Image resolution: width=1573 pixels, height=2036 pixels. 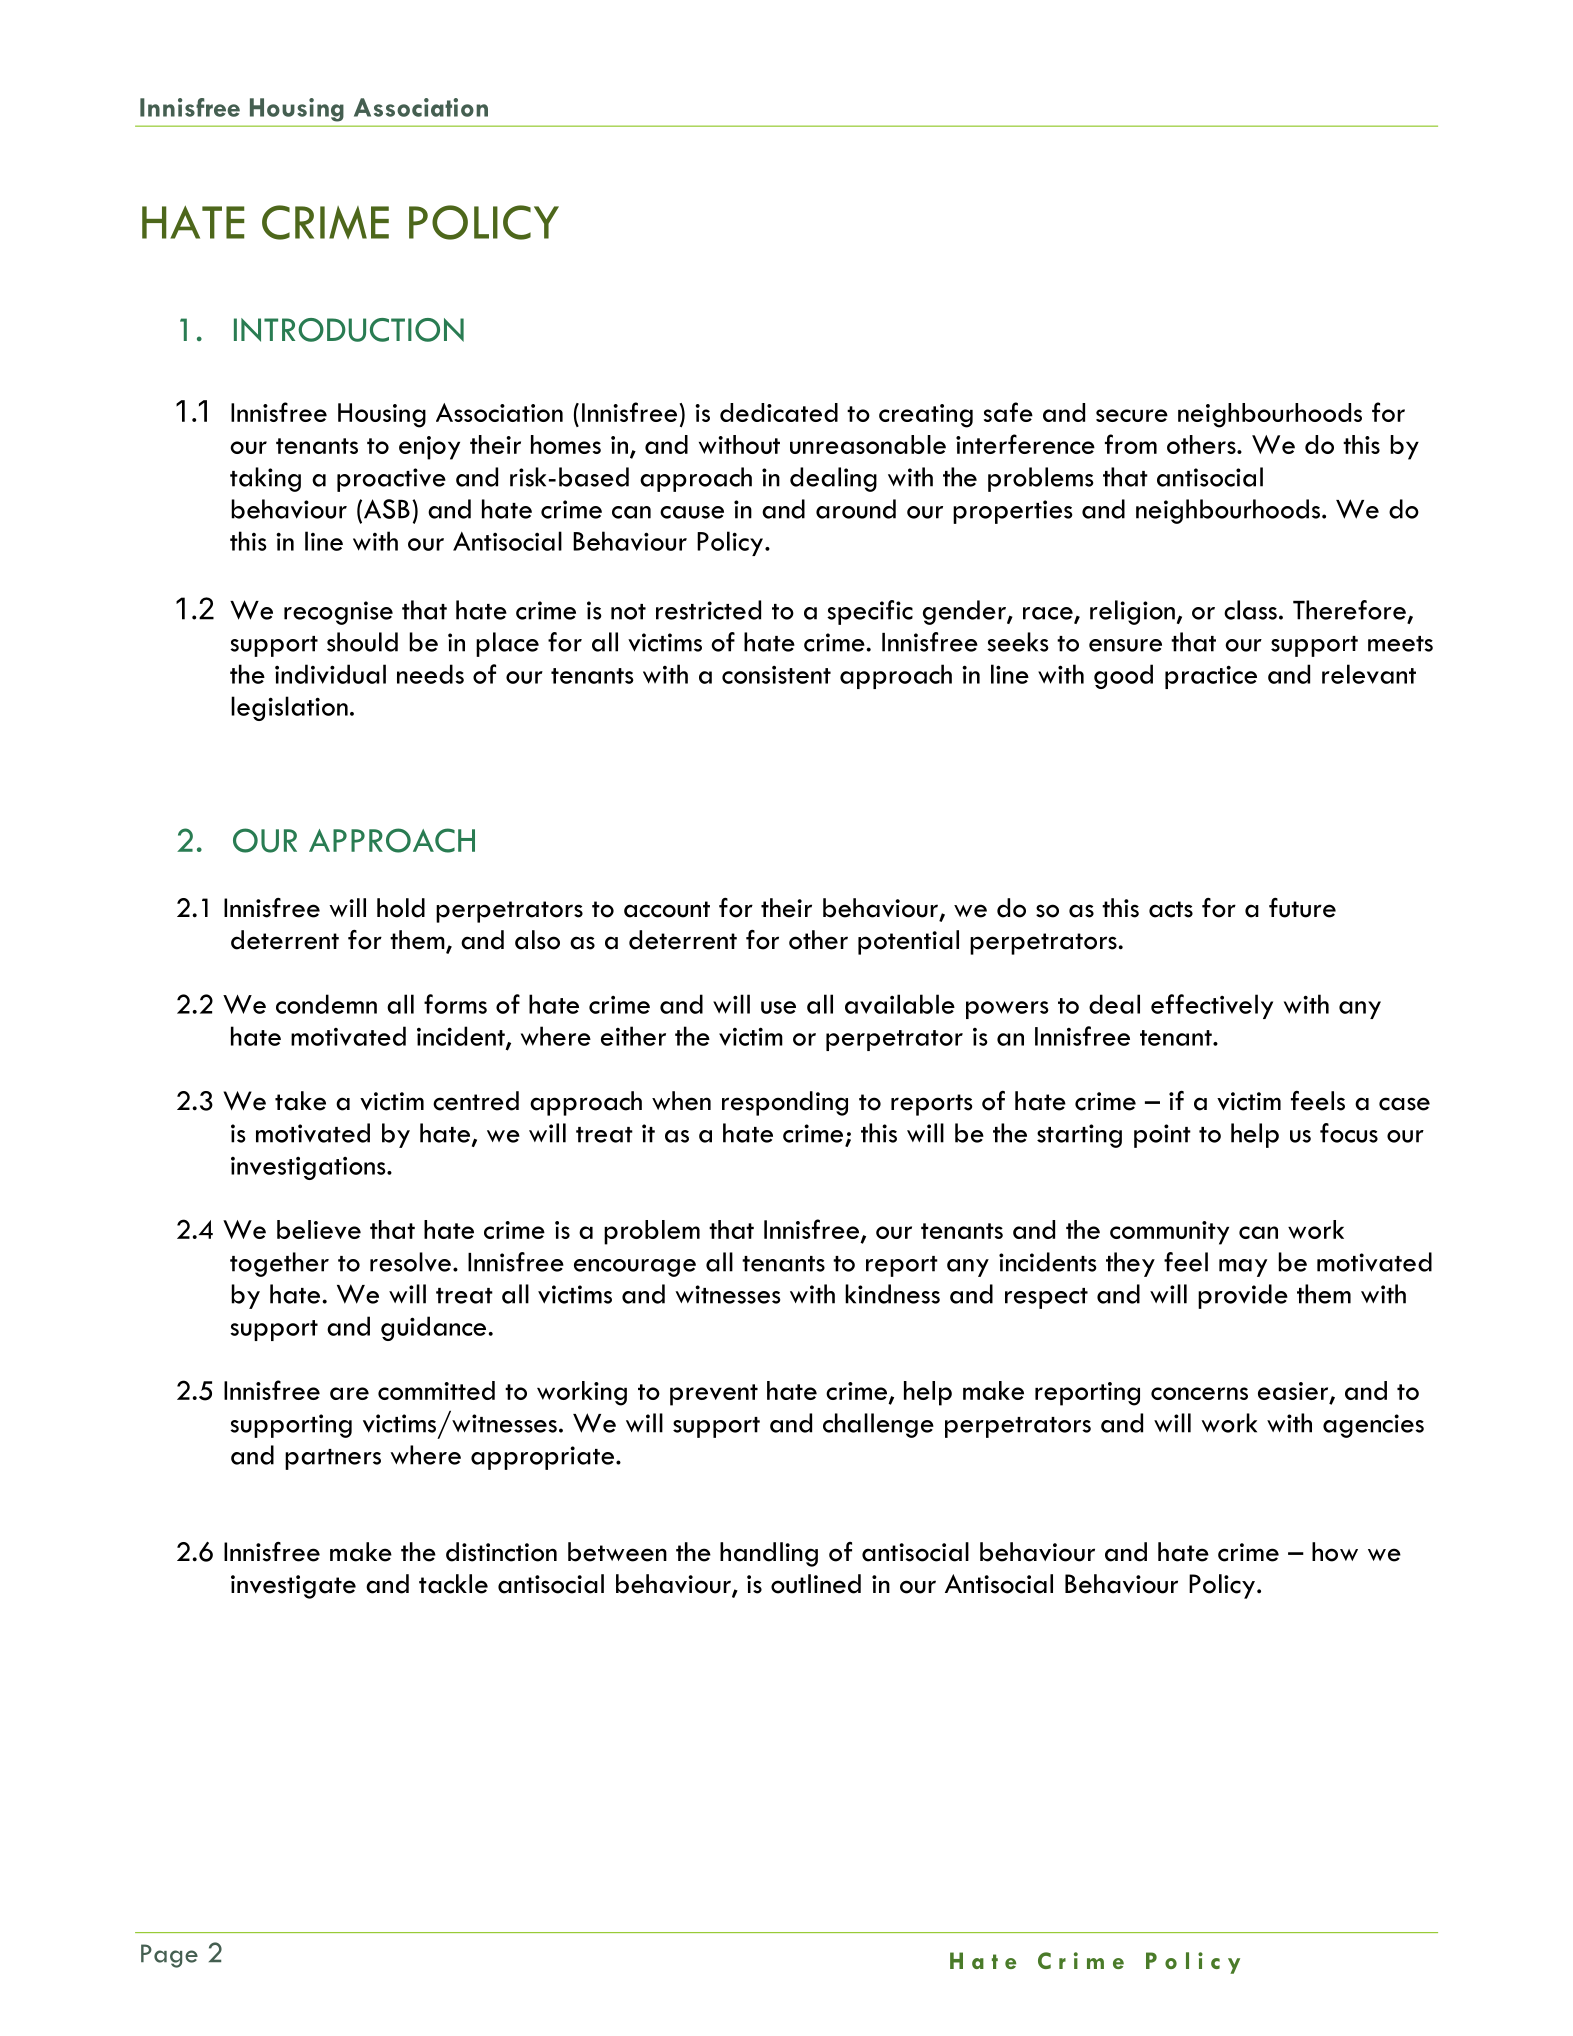 What do you see at coordinates (667, 909) in the image?
I see `account` at bounding box center [667, 909].
